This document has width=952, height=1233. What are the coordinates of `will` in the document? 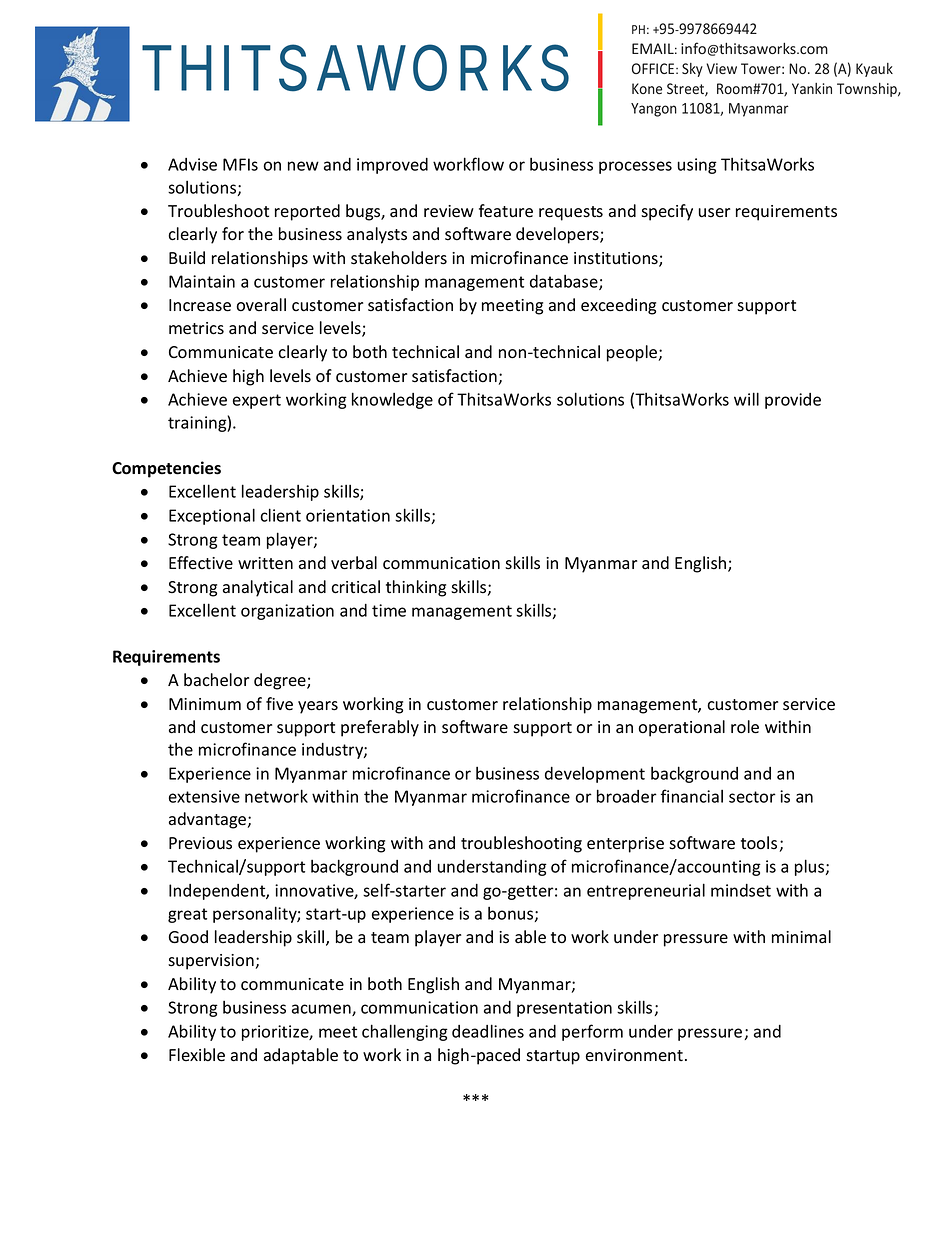 It's located at (746, 399).
